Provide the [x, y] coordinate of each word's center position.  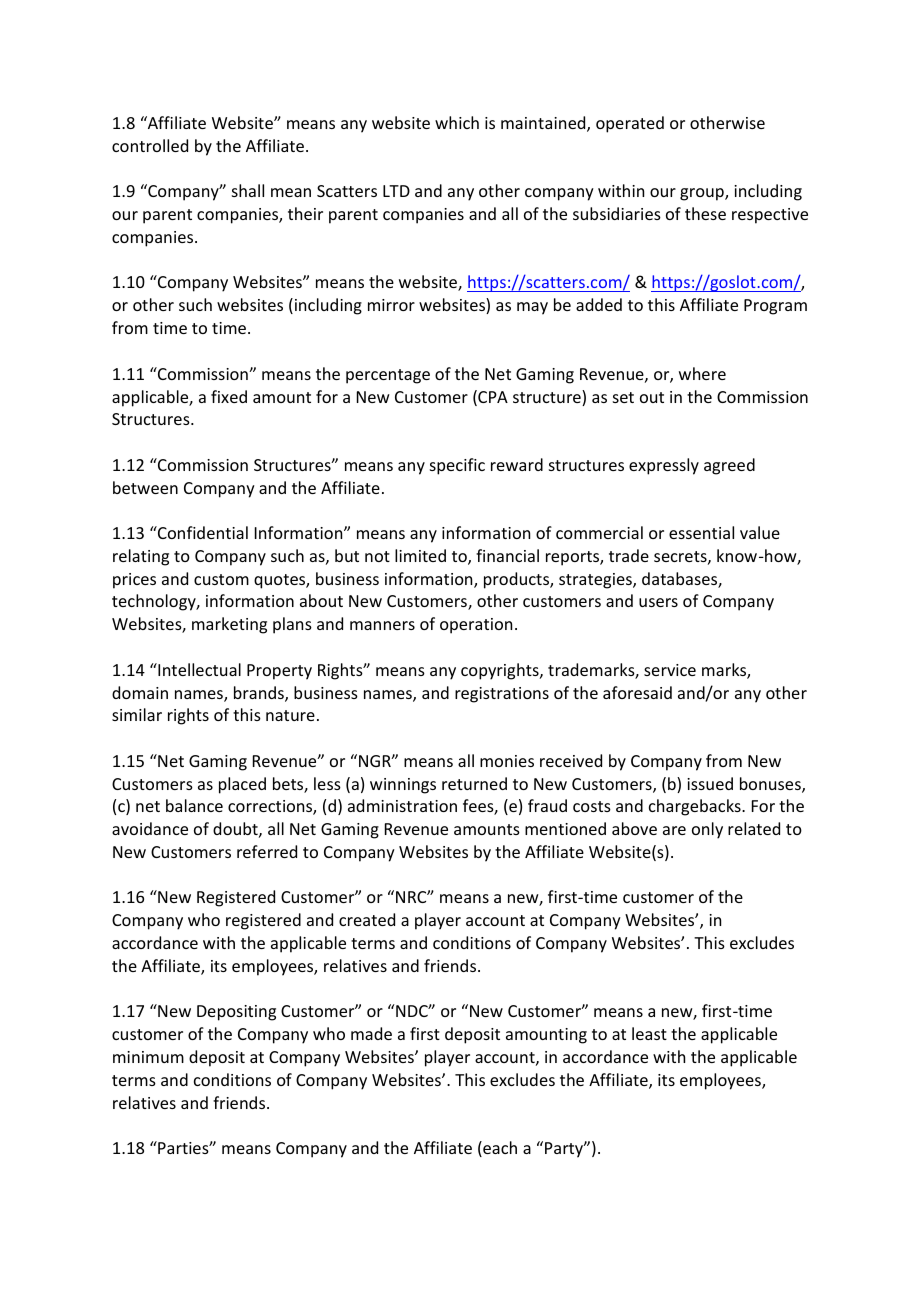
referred [267, 851]
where [702, 373]
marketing [229, 625]
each [499, 1149]
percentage [388, 376]
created [367, 919]
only [707, 830]
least [649, 1033]
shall [248, 190]
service [670, 670]
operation [476, 626]
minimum [148, 1057]
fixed [229, 396]
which [457, 122]
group [703, 194]
